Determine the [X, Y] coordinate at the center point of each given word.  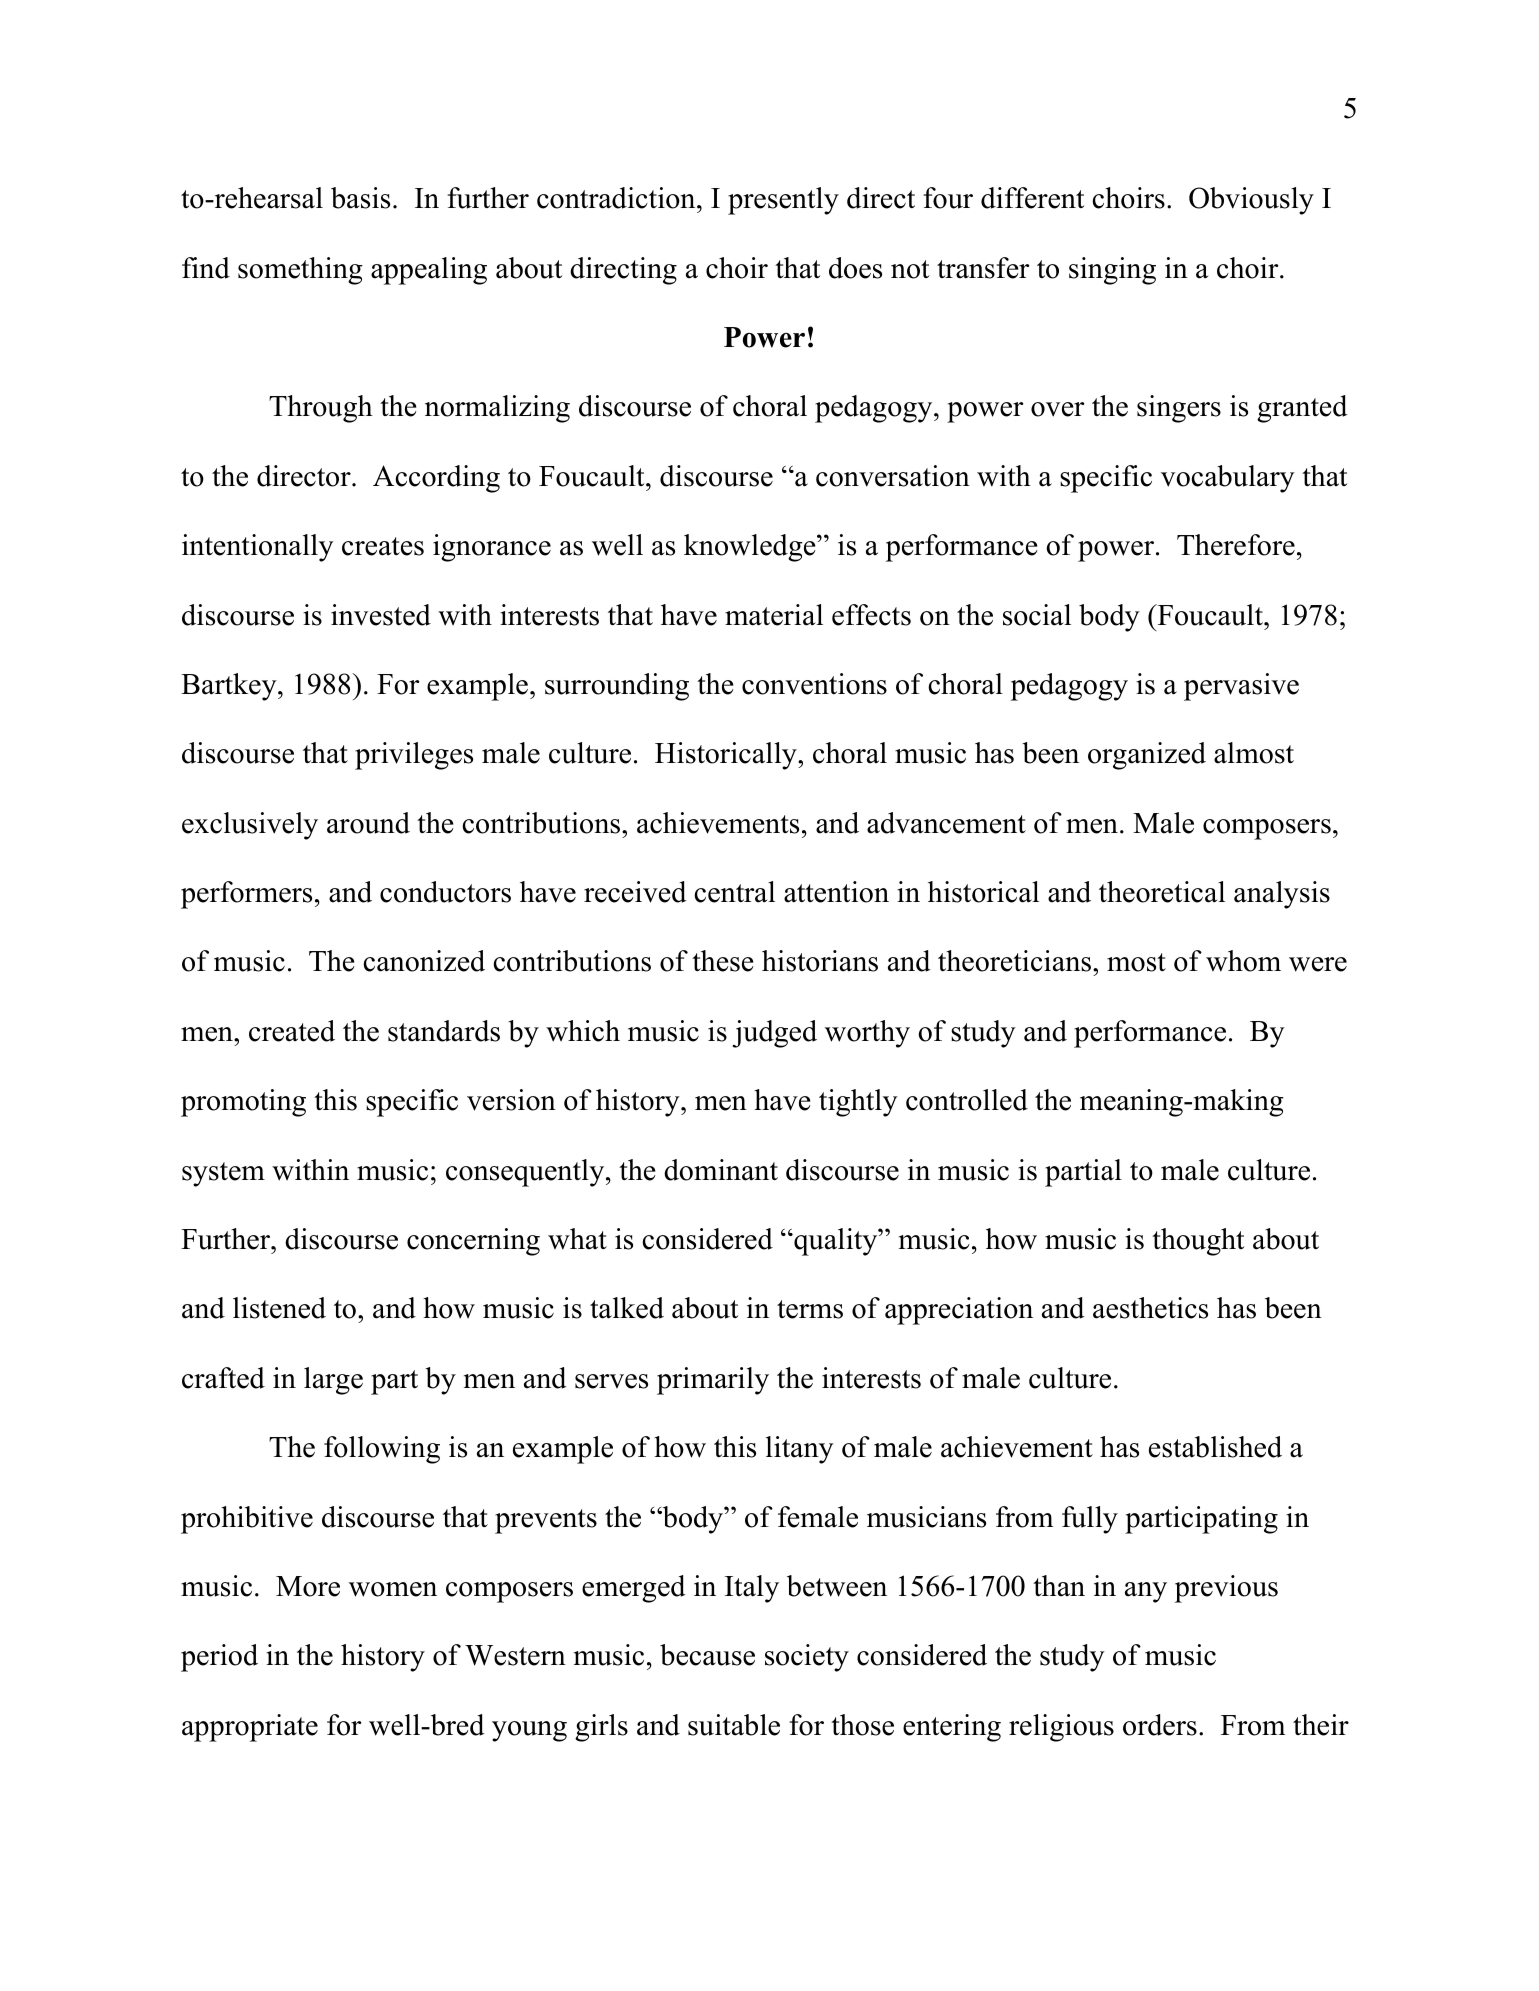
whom [1243, 961]
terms [810, 1309]
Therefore [1236, 545]
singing [1112, 271]
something [300, 271]
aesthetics [1150, 1308]
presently [783, 201]
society [807, 1658]
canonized [424, 961]
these [723, 961]
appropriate [250, 1728]
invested [381, 615]
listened [279, 1308]
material [774, 615]
